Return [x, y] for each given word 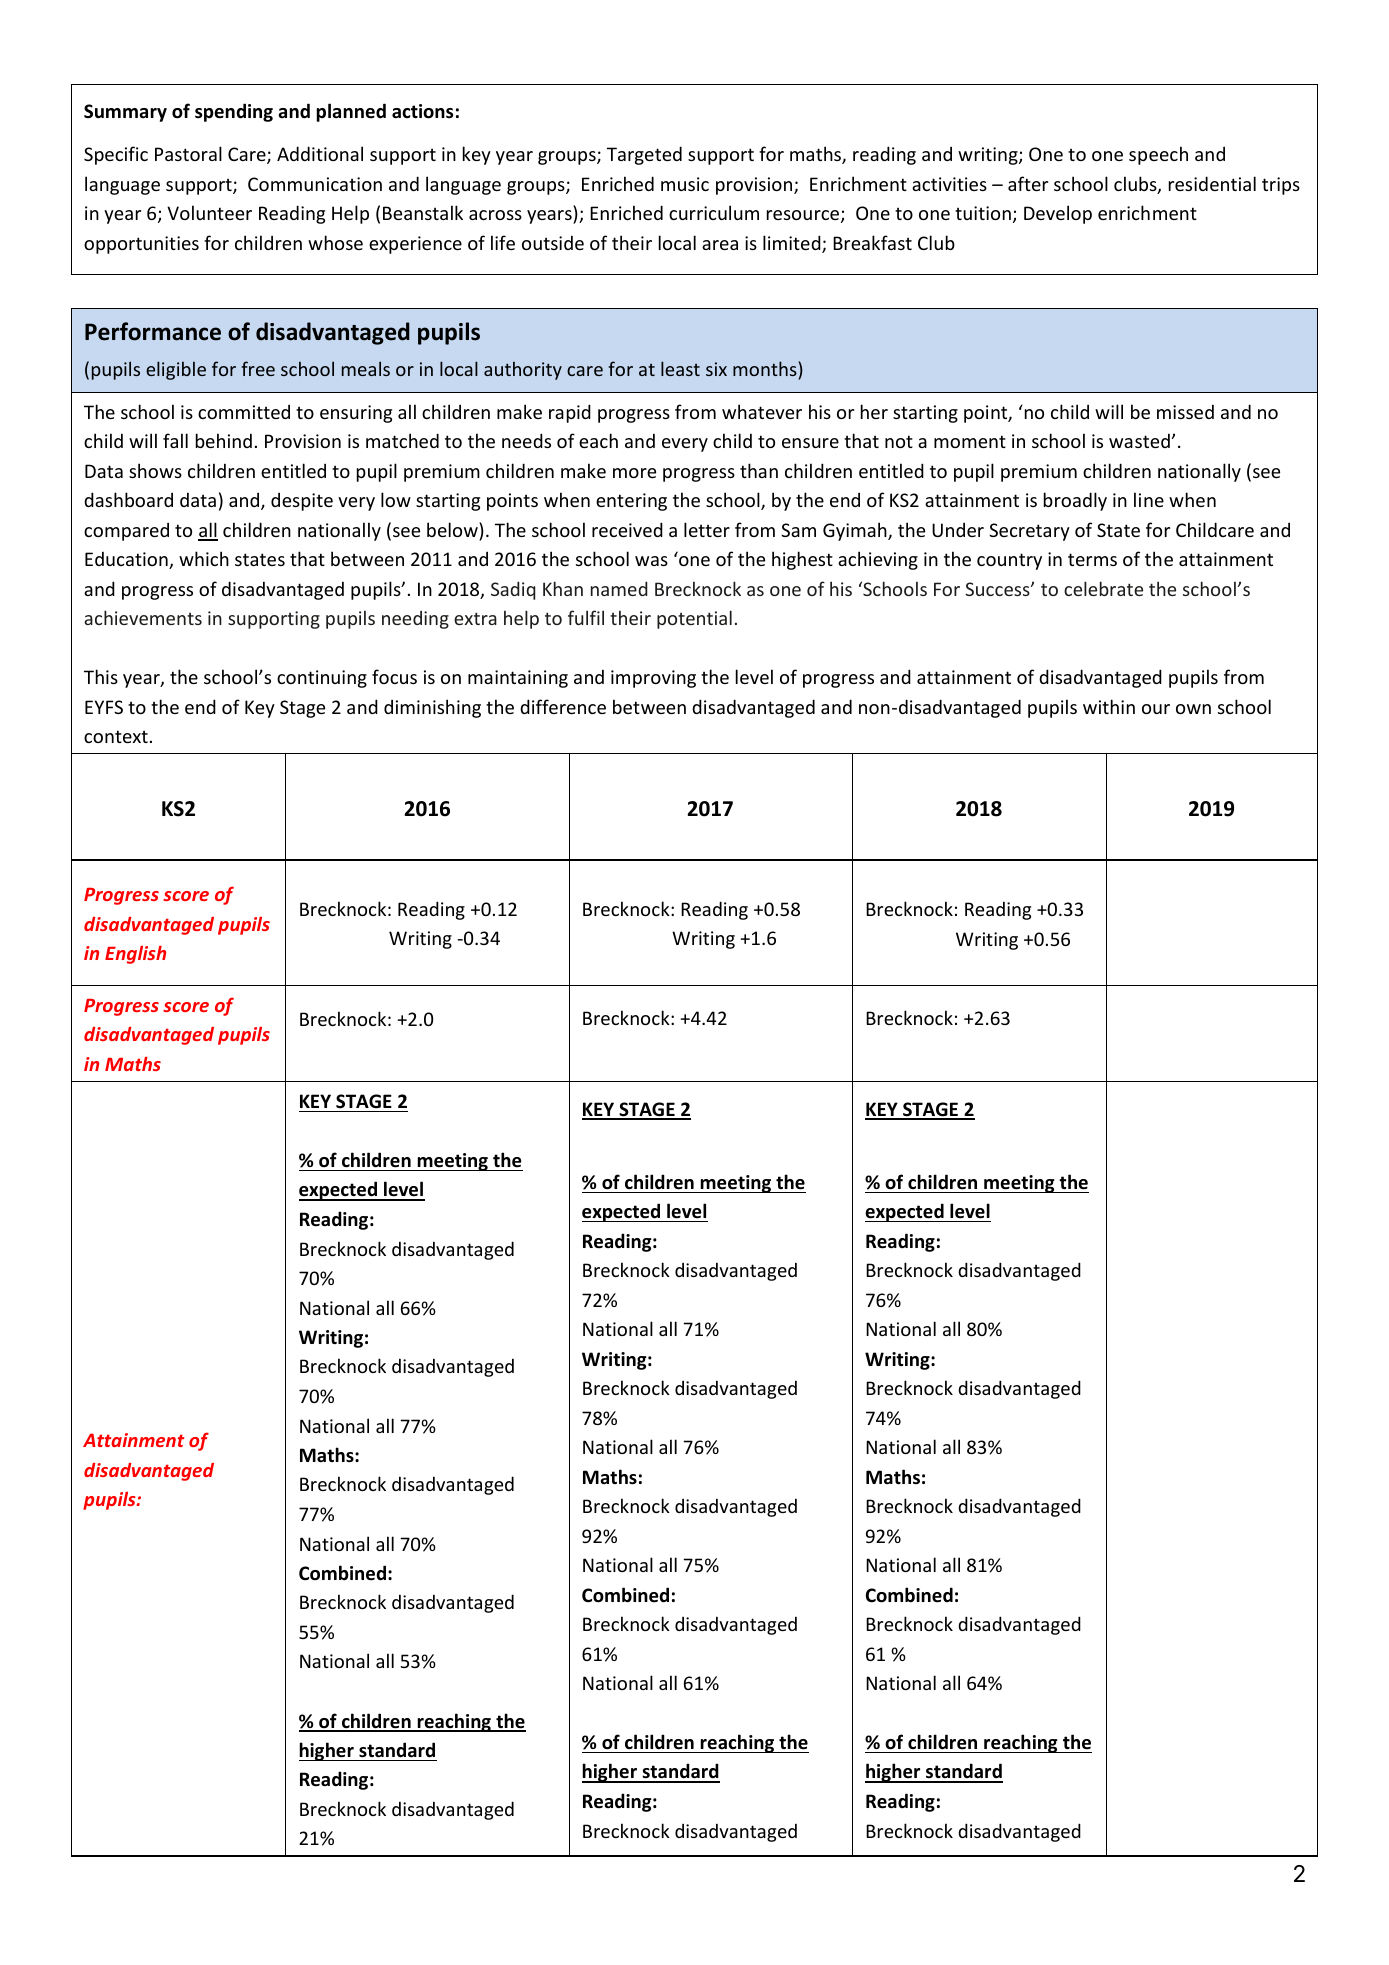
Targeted [644, 155]
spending [234, 112]
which [204, 558]
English [135, 955]
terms [1092, 559]
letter [707, 529]
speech [1158, 155]
